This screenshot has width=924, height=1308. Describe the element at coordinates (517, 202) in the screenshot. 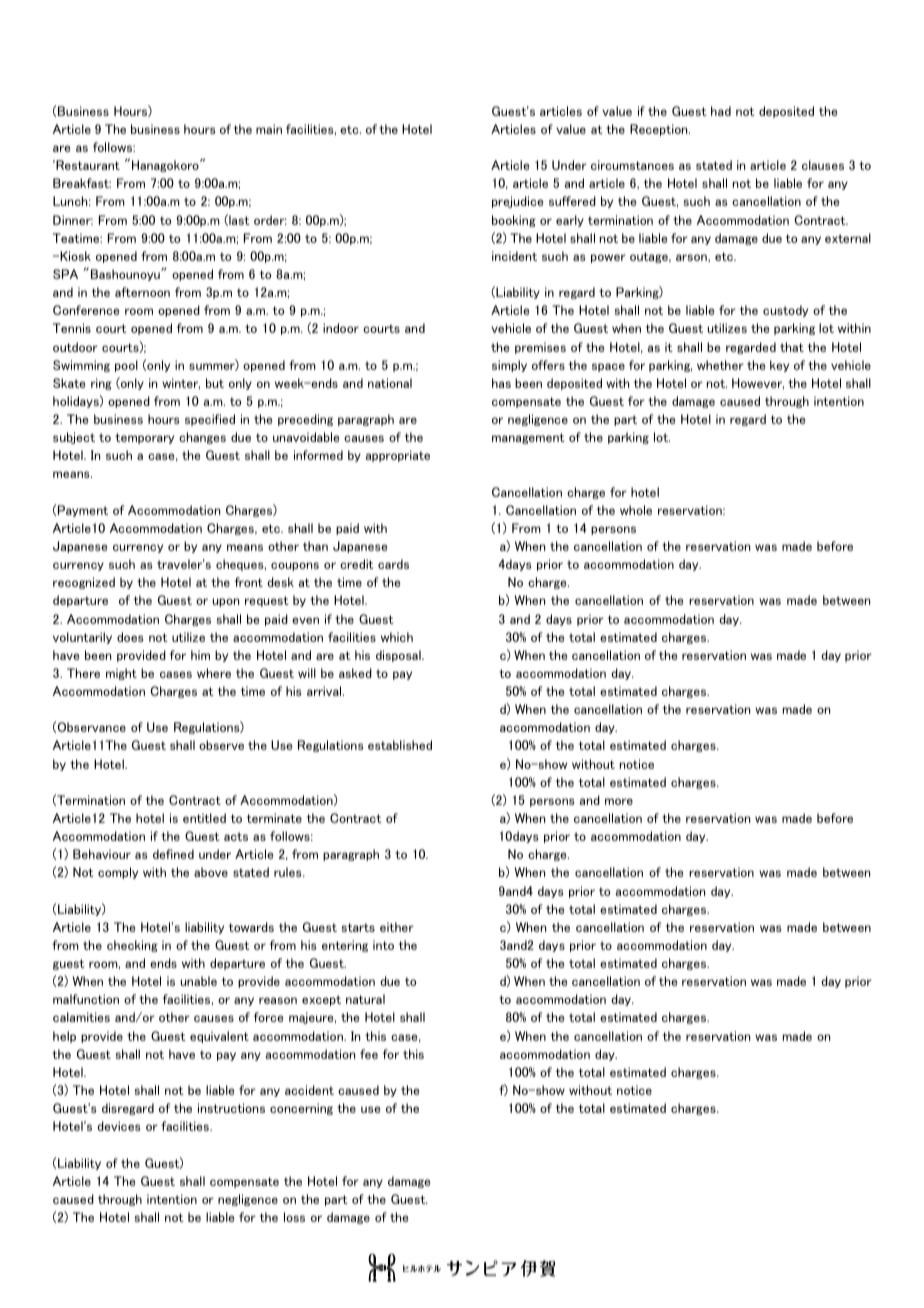

I see `prejudice` at that location.
